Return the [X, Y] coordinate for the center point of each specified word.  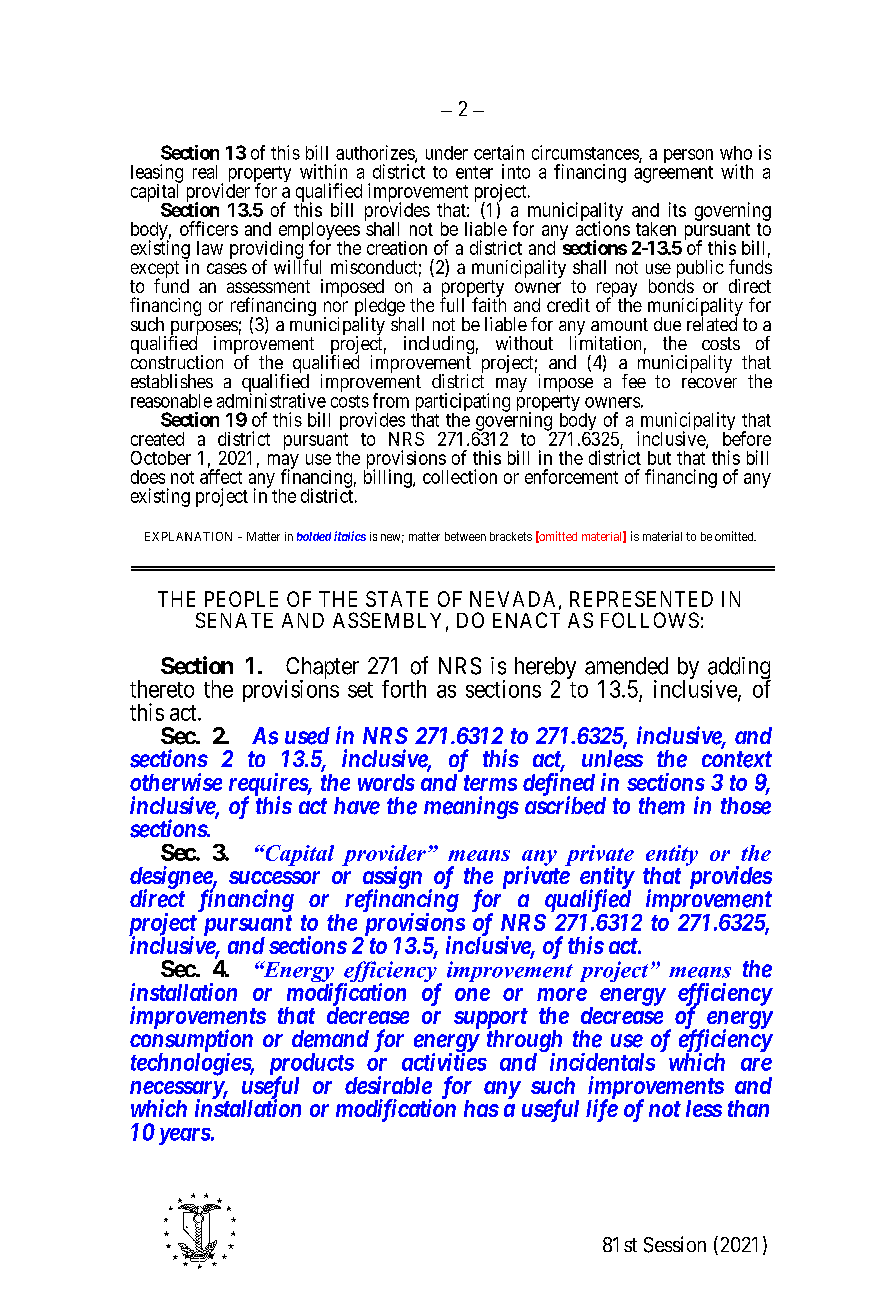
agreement [673, 174]
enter [474, 172]
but [659, 458]
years [182, 1136]
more [562, 994]
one [472, 994]
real [205, 172]
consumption [191, 1041]
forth [404, 689]
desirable [388, 1085]
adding [739, 669]
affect [221, 476]
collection [460, 476]
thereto [162, 689]
